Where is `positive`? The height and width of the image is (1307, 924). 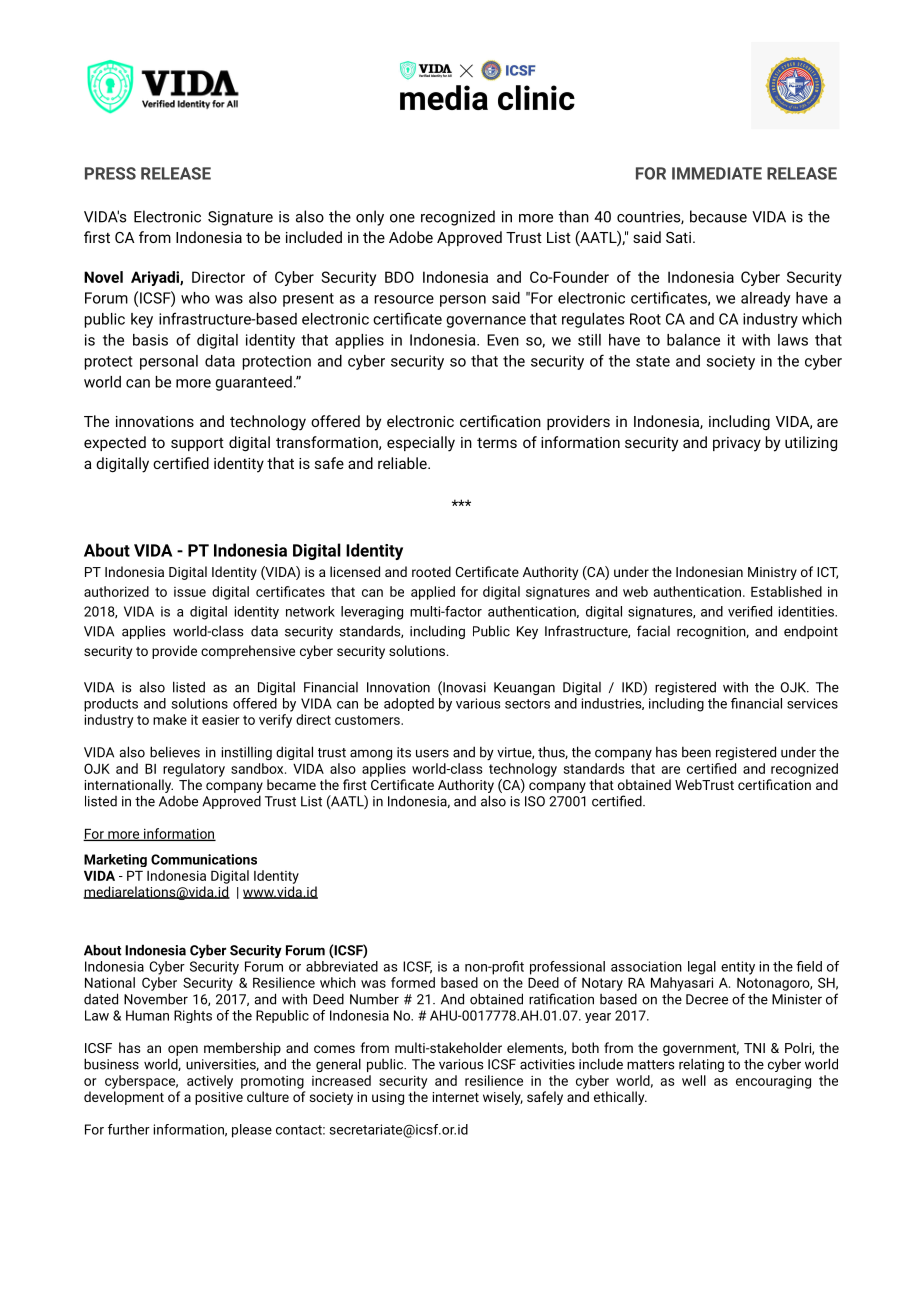
positive is located at coordinates (219, 1098).
